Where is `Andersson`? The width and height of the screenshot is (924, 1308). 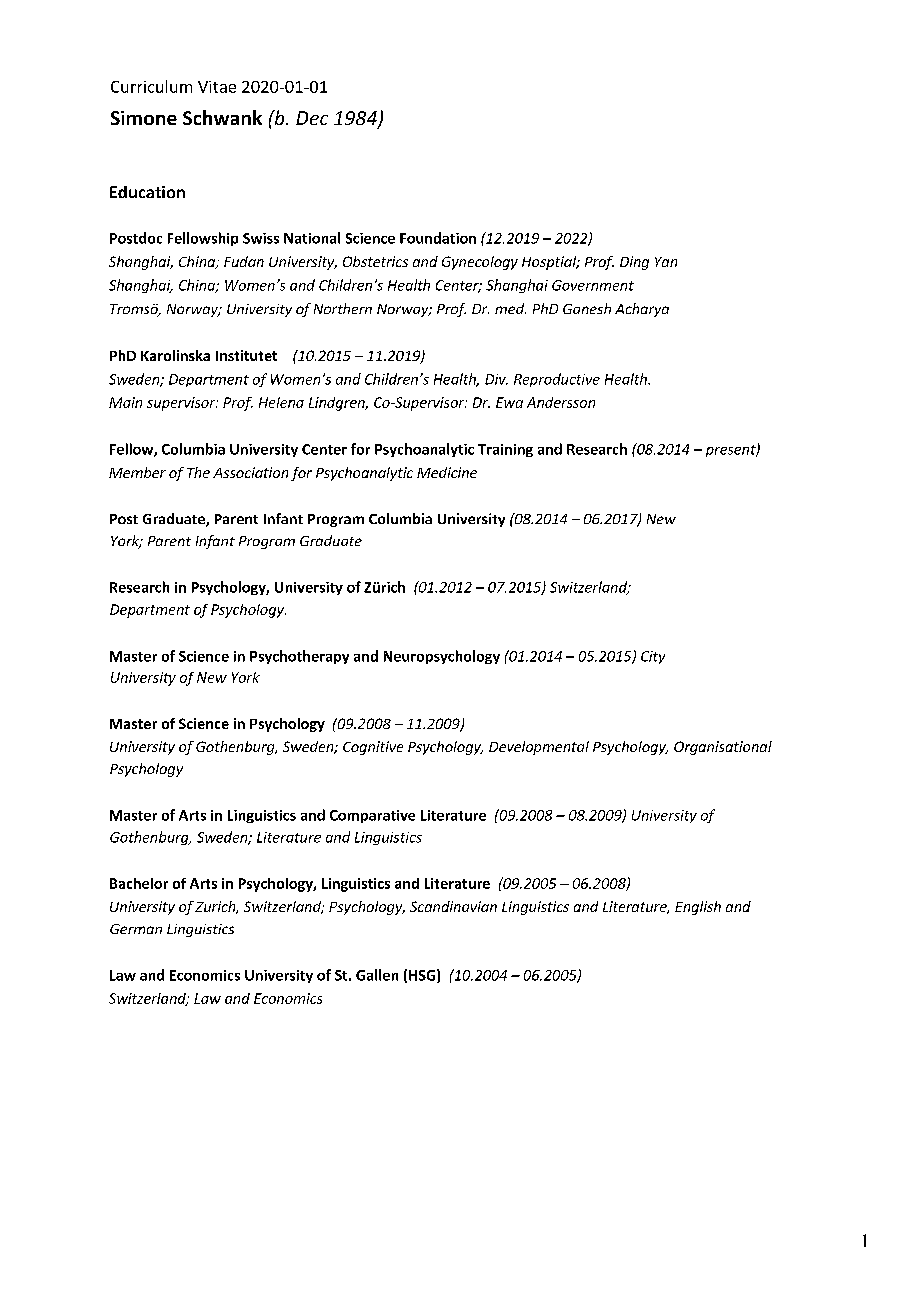
Andersson is located at coordinates (561, 402).
